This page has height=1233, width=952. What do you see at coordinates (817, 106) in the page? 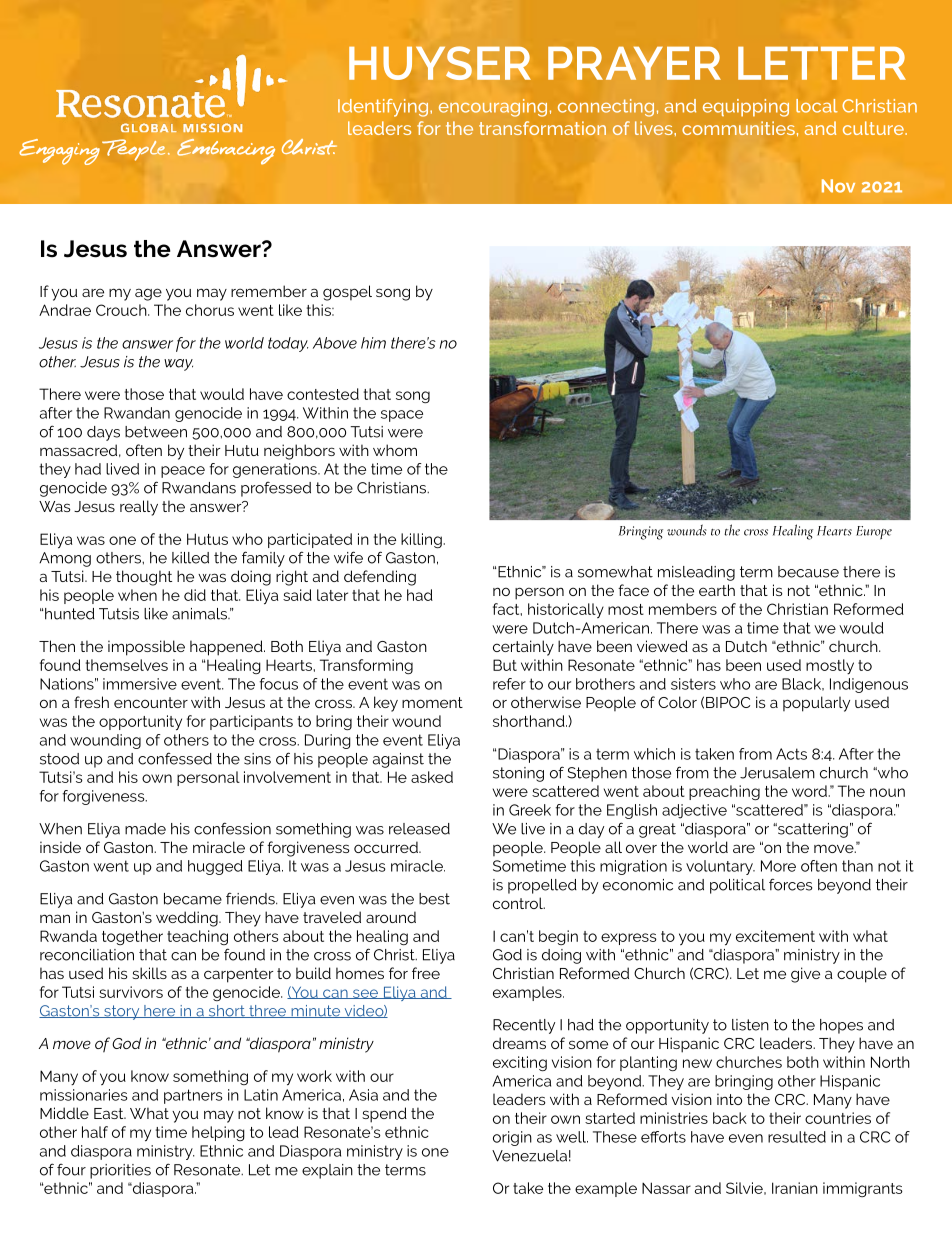
I see `local` at bounding box center [817, 106].
